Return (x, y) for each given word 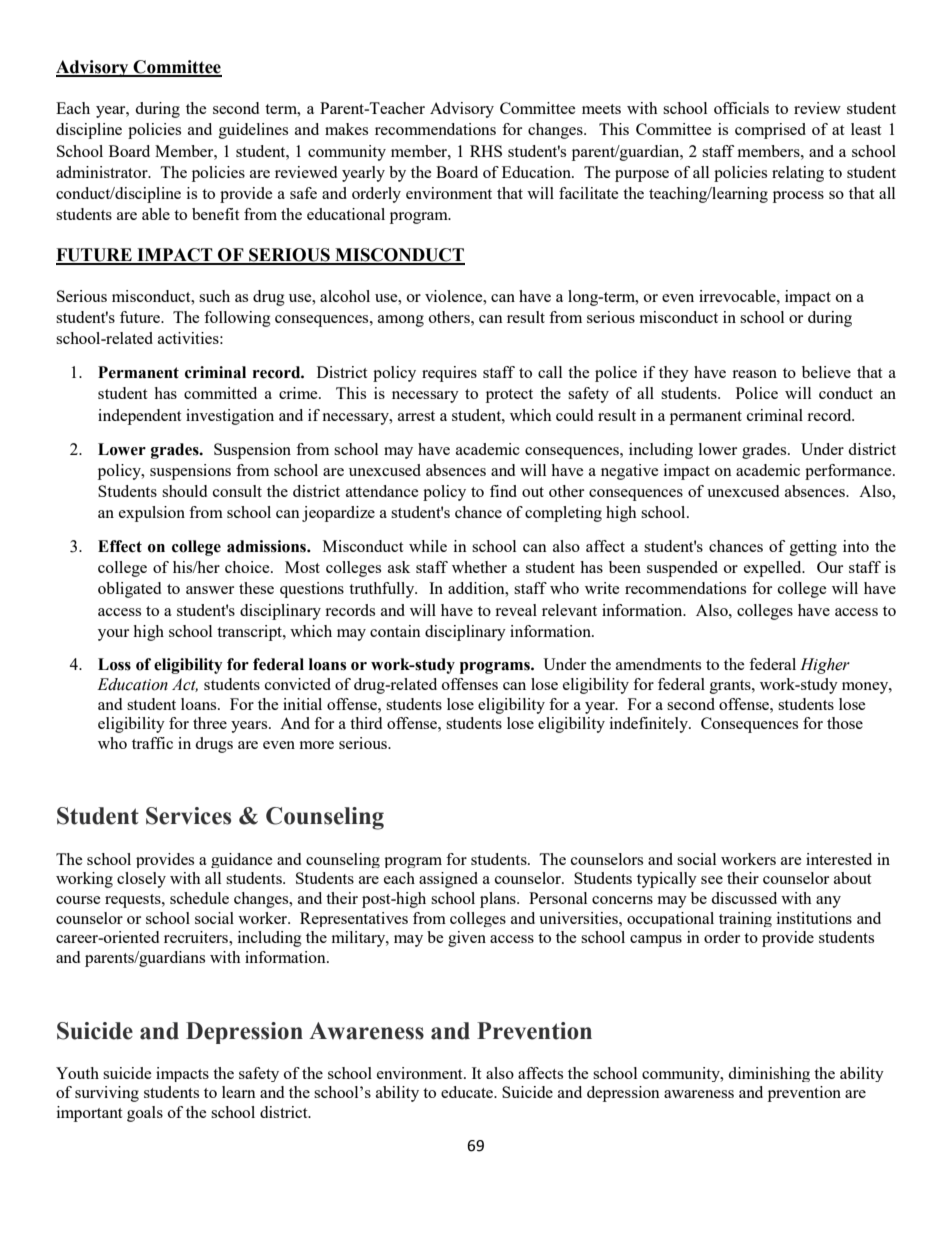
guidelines (253, 131)
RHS (486, 151)
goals (145, 1114)
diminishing (769, 1074)
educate (468, 1092)
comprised (770, 131)
